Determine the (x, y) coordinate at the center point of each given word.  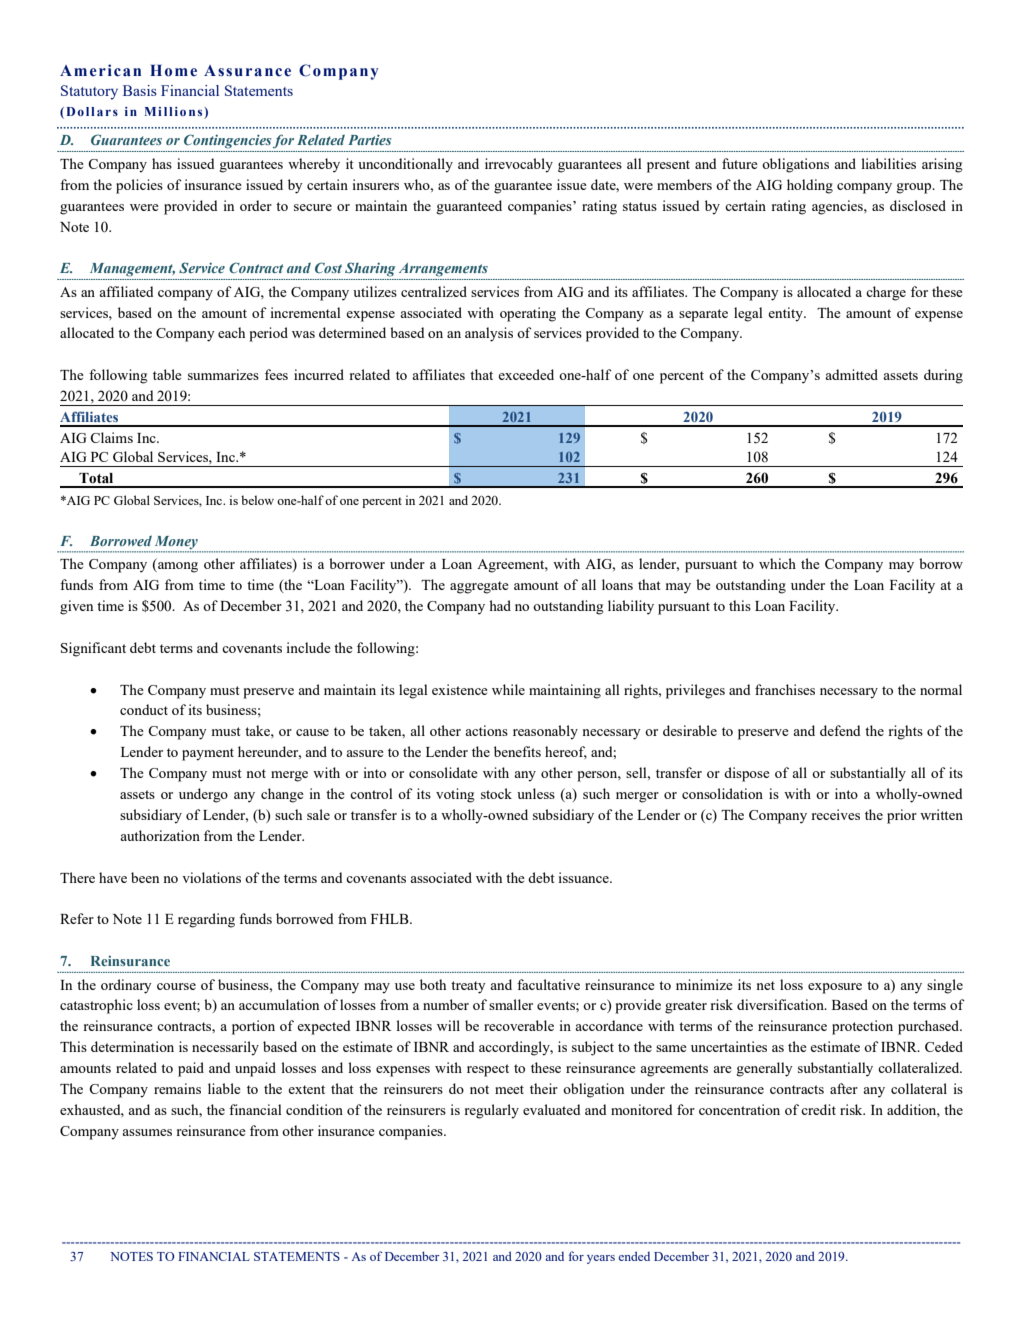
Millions (175, 113)
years (601, 1259)
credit (818, 1109)
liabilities (888, 163)
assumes (147, 1132)
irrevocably (519, 165)
